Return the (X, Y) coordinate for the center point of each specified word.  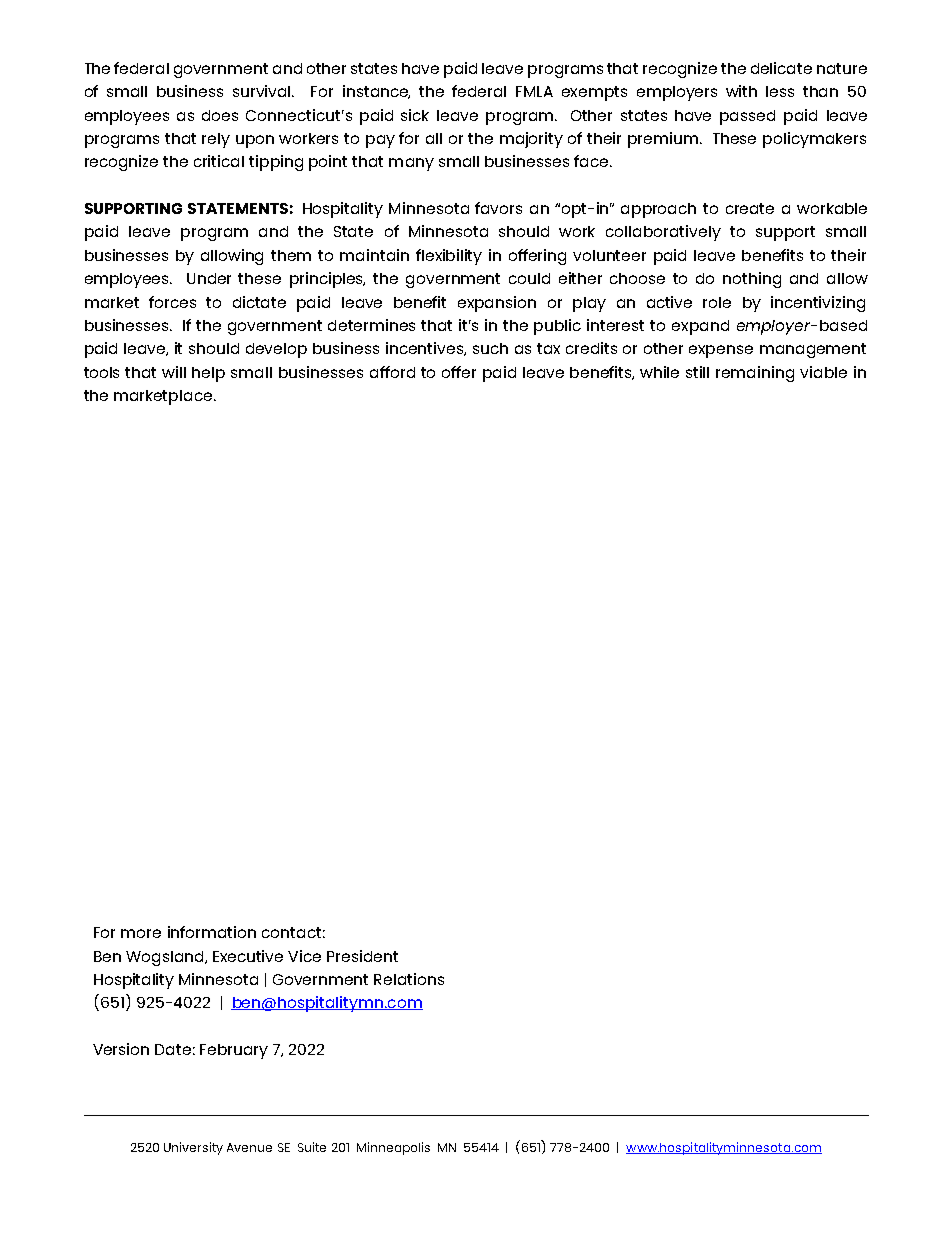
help (208, 374)
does (220, 115)
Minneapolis (393, 1148)
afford (392, 372)
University (193, 1148)
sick (415, 115)
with (741, 91)
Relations (409, 979)
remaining (755, 374)
